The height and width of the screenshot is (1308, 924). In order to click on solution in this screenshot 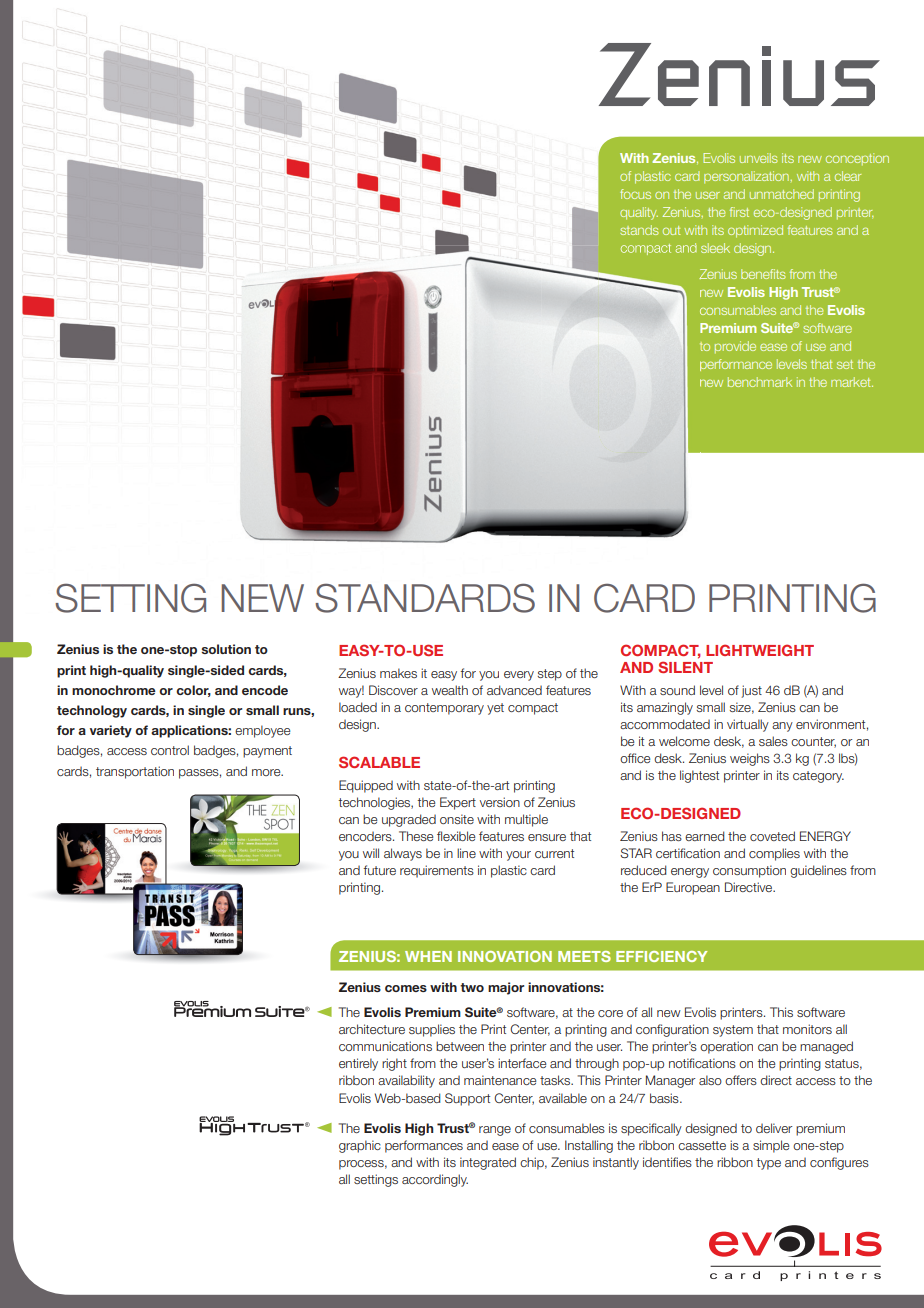, I will do `click(226, 649)`.
